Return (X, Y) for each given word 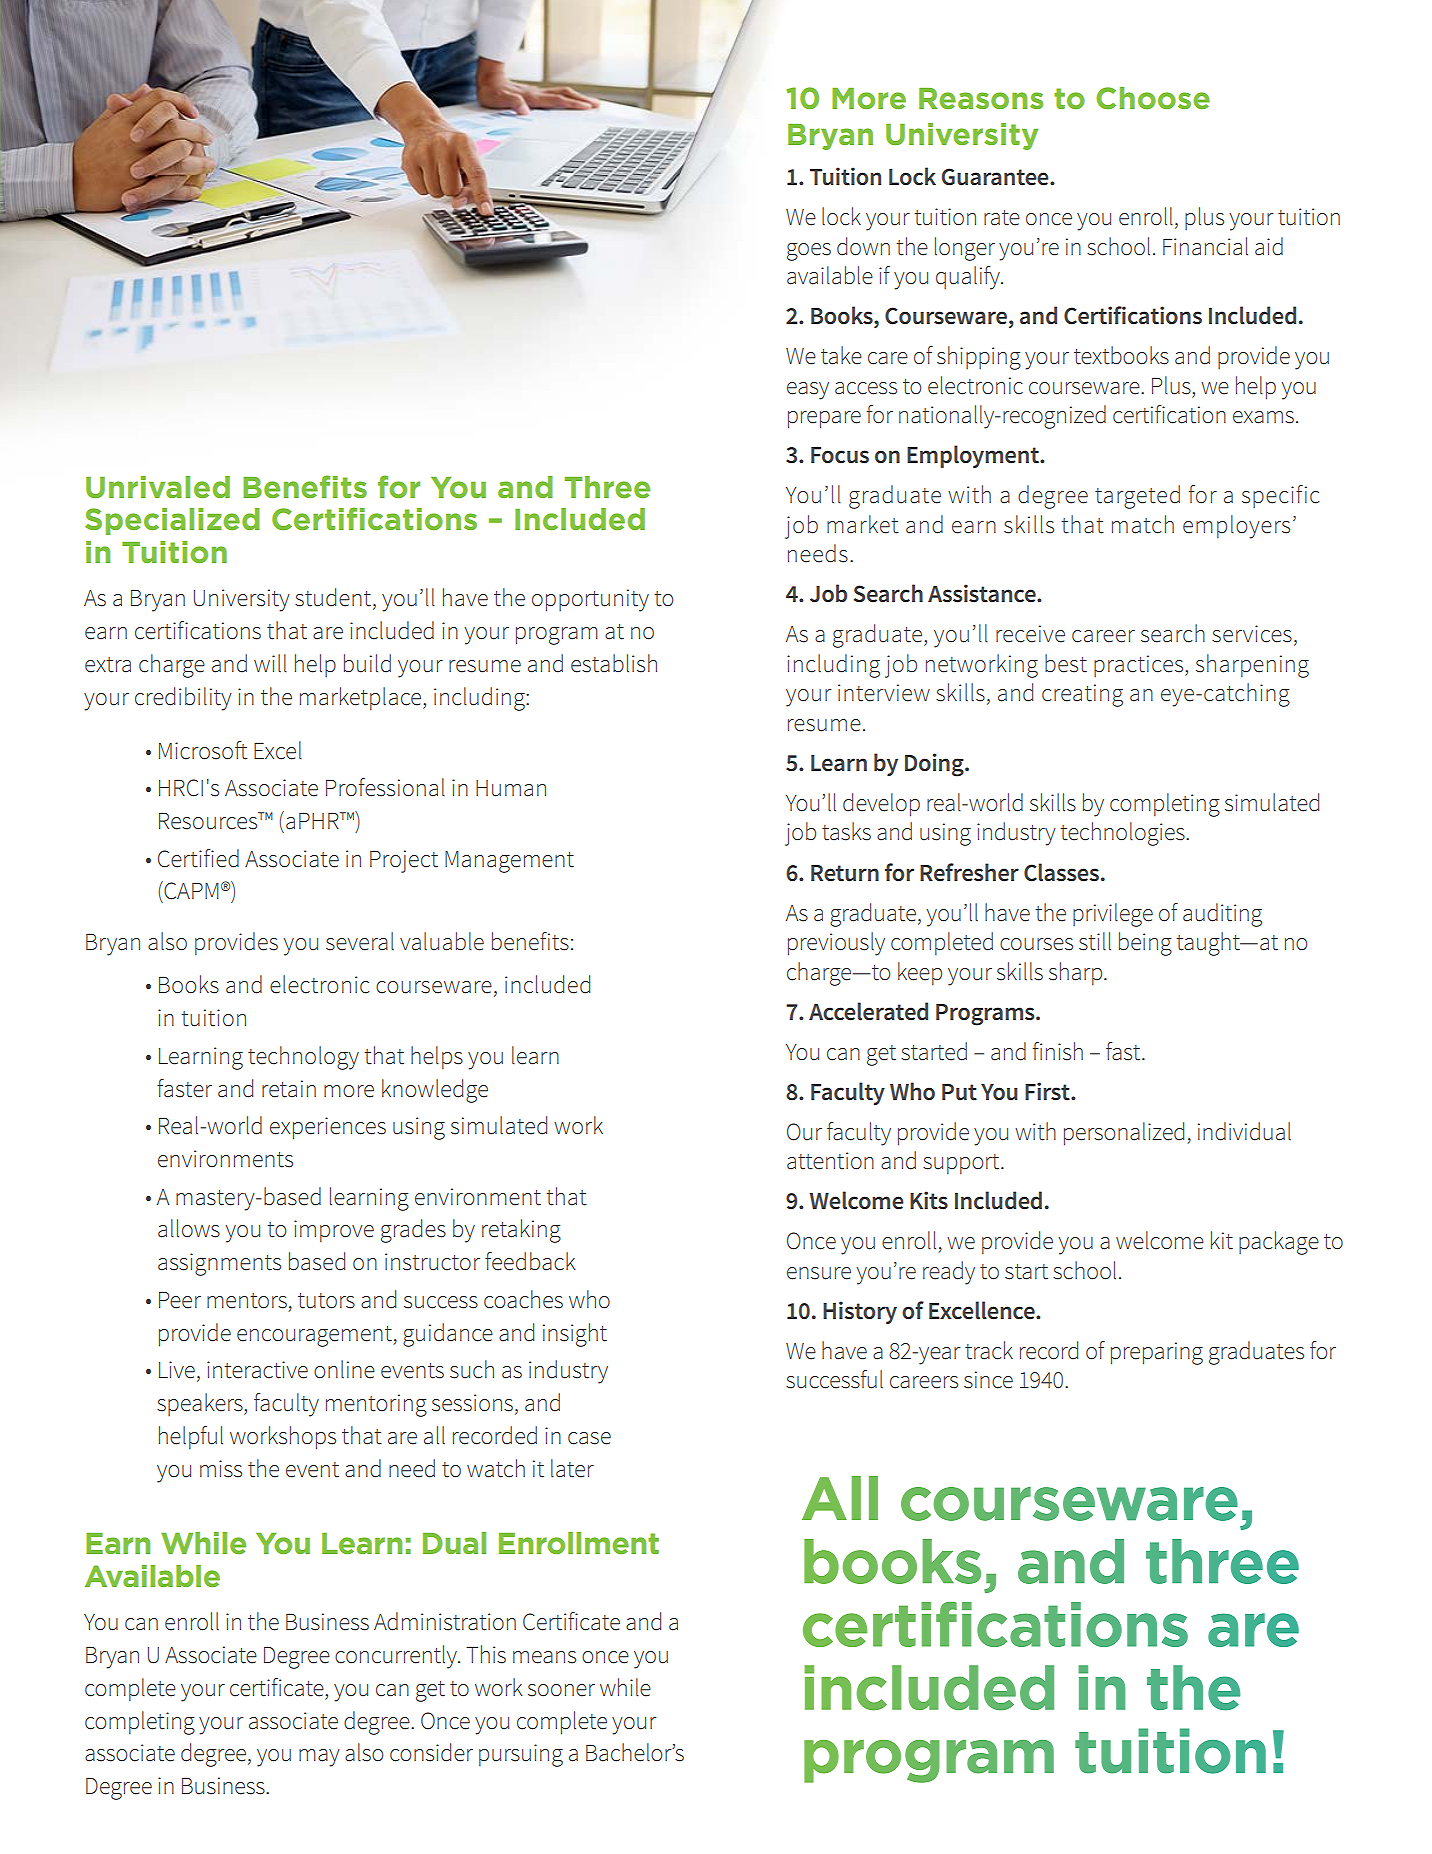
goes (809, 252)
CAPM (190, 890)
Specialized (172, 521)
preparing (1157, 1353)
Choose (1153, 98)
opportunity (590, 600)
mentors (247, 1301)
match (1143, 524)
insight (575, 1335)
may (319, 1758)
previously (836, 944)
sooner (561, 1690)
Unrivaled (158, 487)
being (1145, 944)
